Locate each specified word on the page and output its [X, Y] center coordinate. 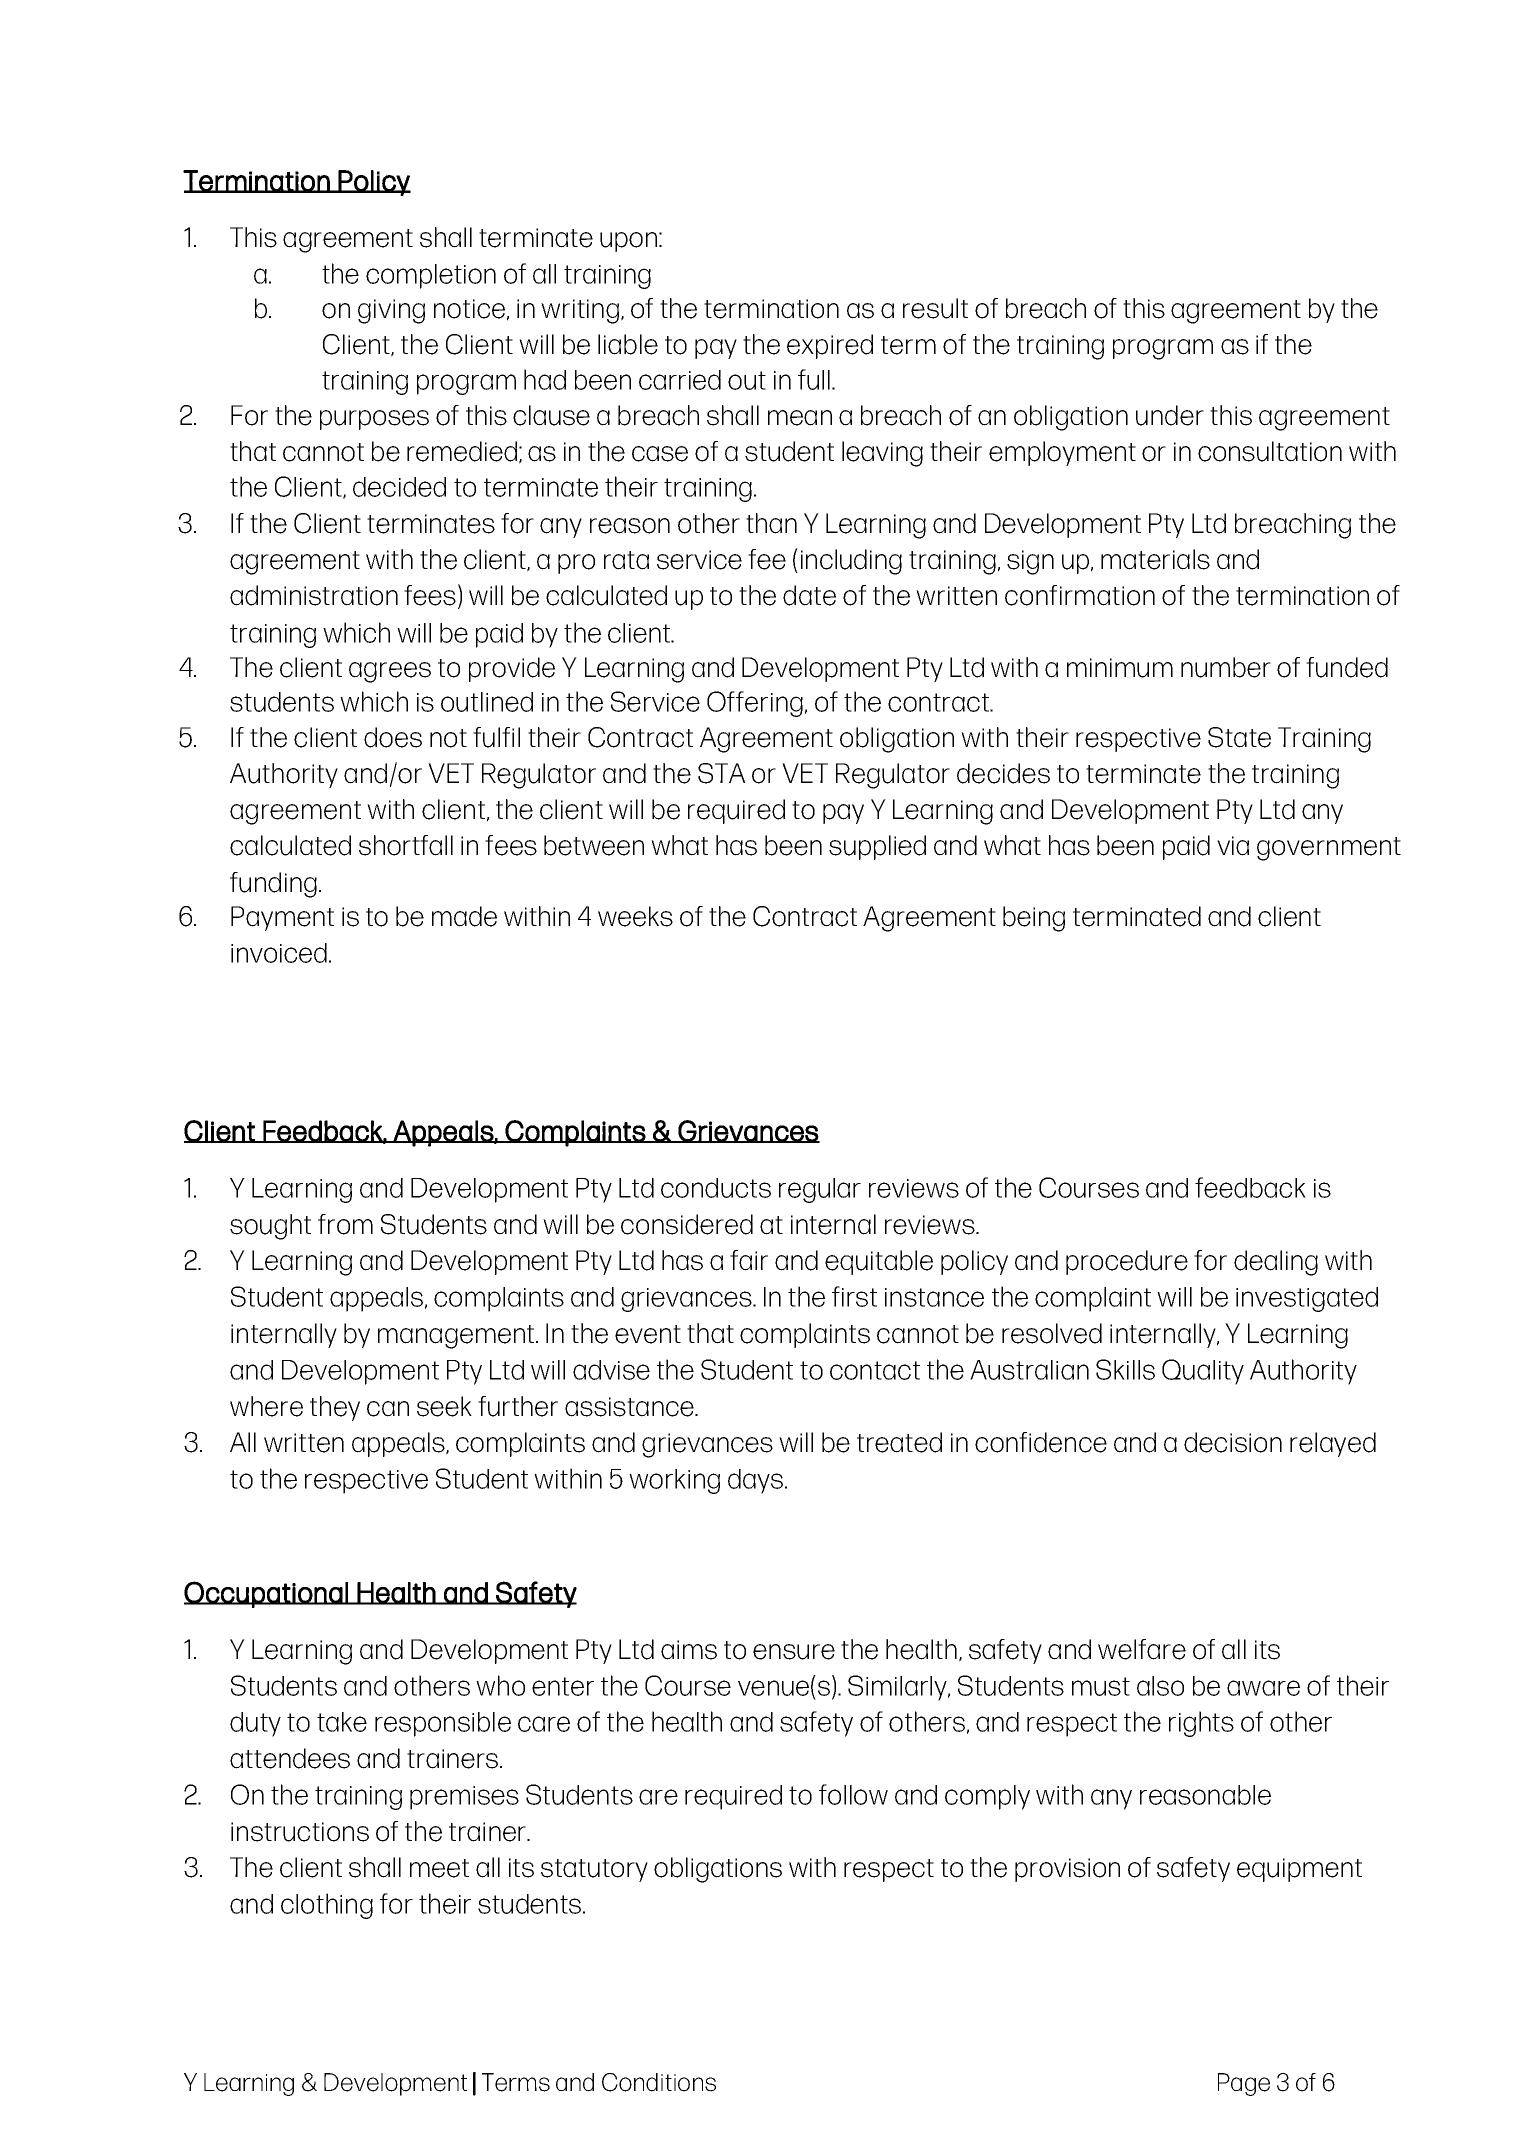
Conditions [659, 2082]
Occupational [267, 1594]
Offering [755, 704]
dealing [1276, 1263]
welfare [1142, 1649]
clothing [327, 1906]
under [1170, 415]
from [345, 1224]
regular [820, 1190]
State [1239, 737]
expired [830, 346]
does [393, 737]
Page [1244, 2084]
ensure [794, 1652]
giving [391, 311]
